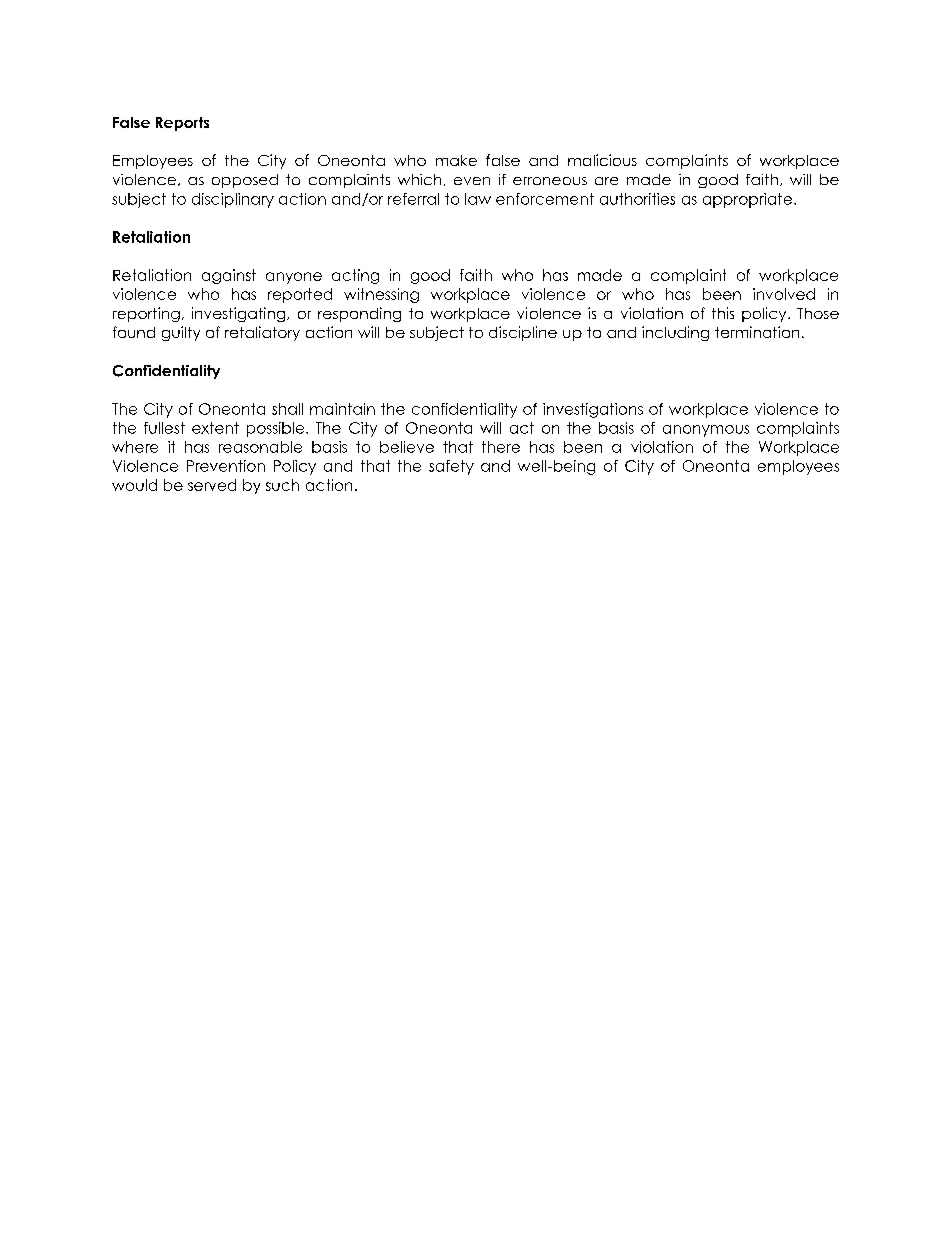 The width and height of the screenshot is (952, 1233). I want to click on this, so click(723, 313).
